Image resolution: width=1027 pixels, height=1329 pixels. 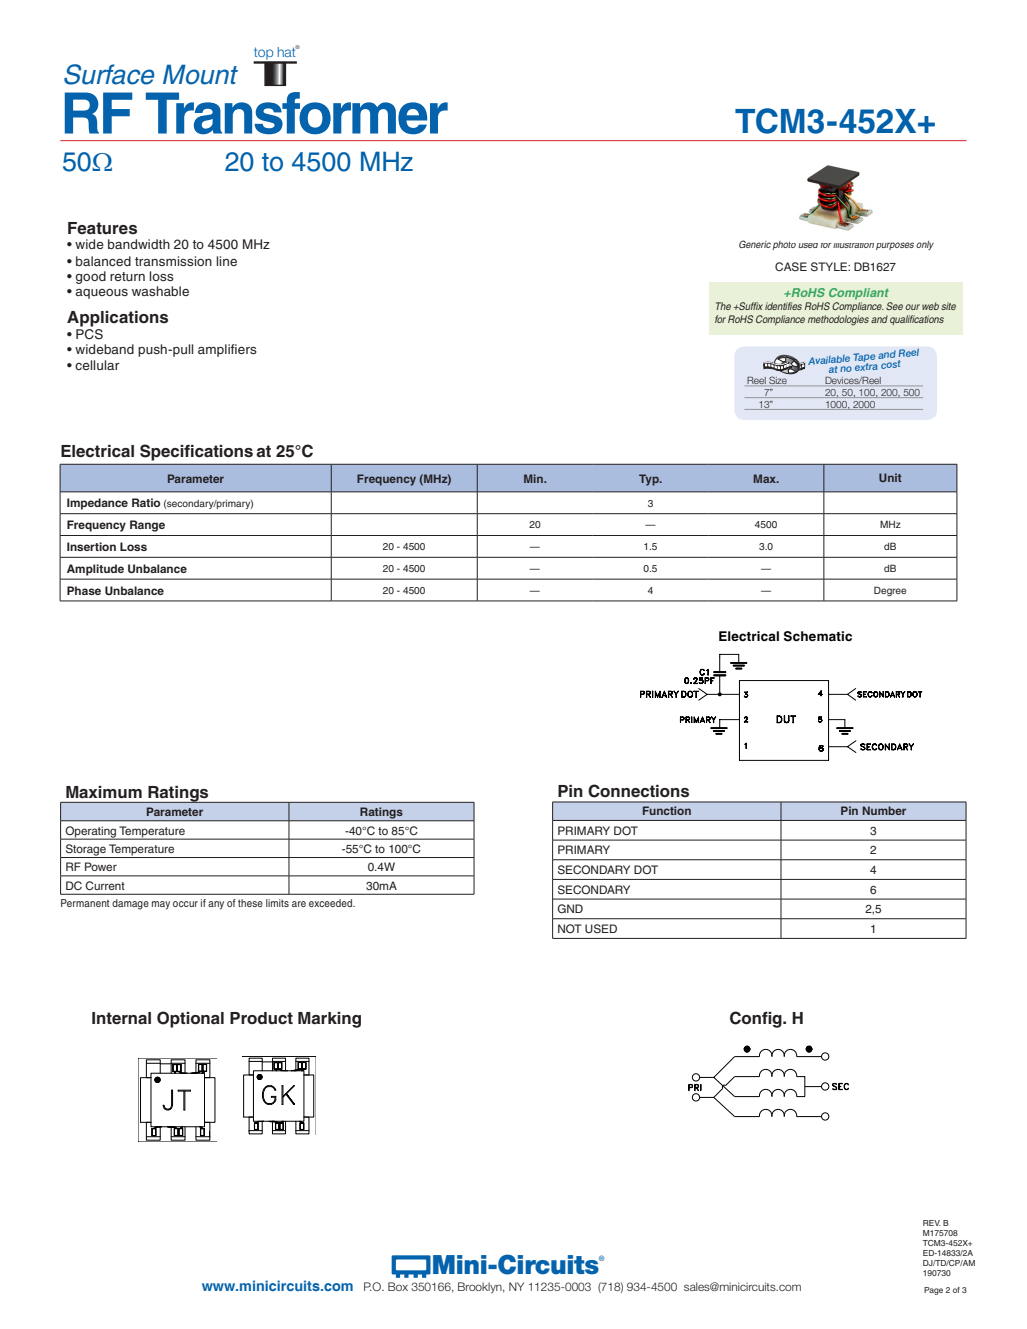 I want to click on Box, so click(x=398, y=1286).
